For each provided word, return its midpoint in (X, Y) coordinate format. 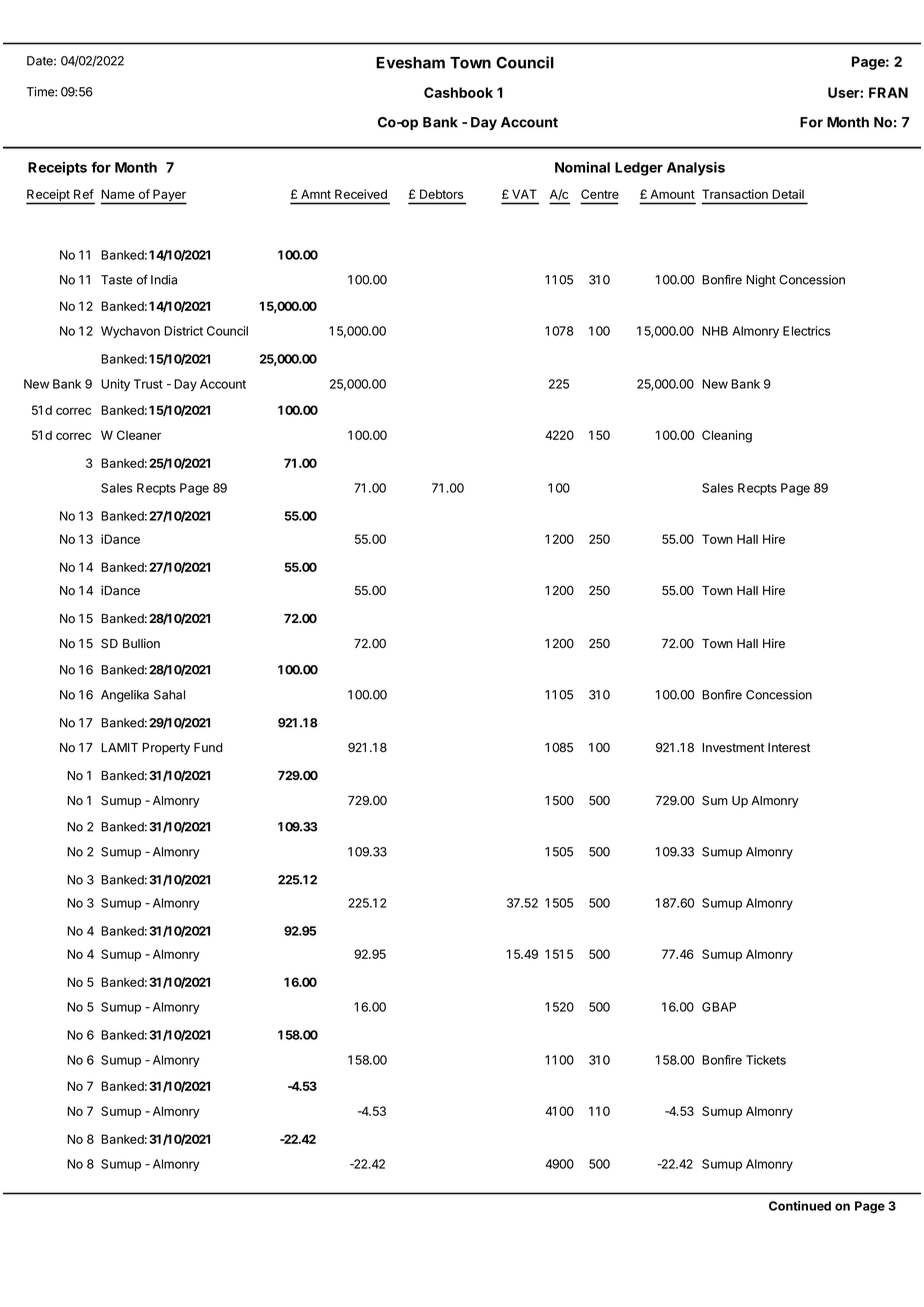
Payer (169, 196)
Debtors (441, 194)
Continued (800, 1206)
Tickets (766, 1060)
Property (166, 749)
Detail (788, 194)
